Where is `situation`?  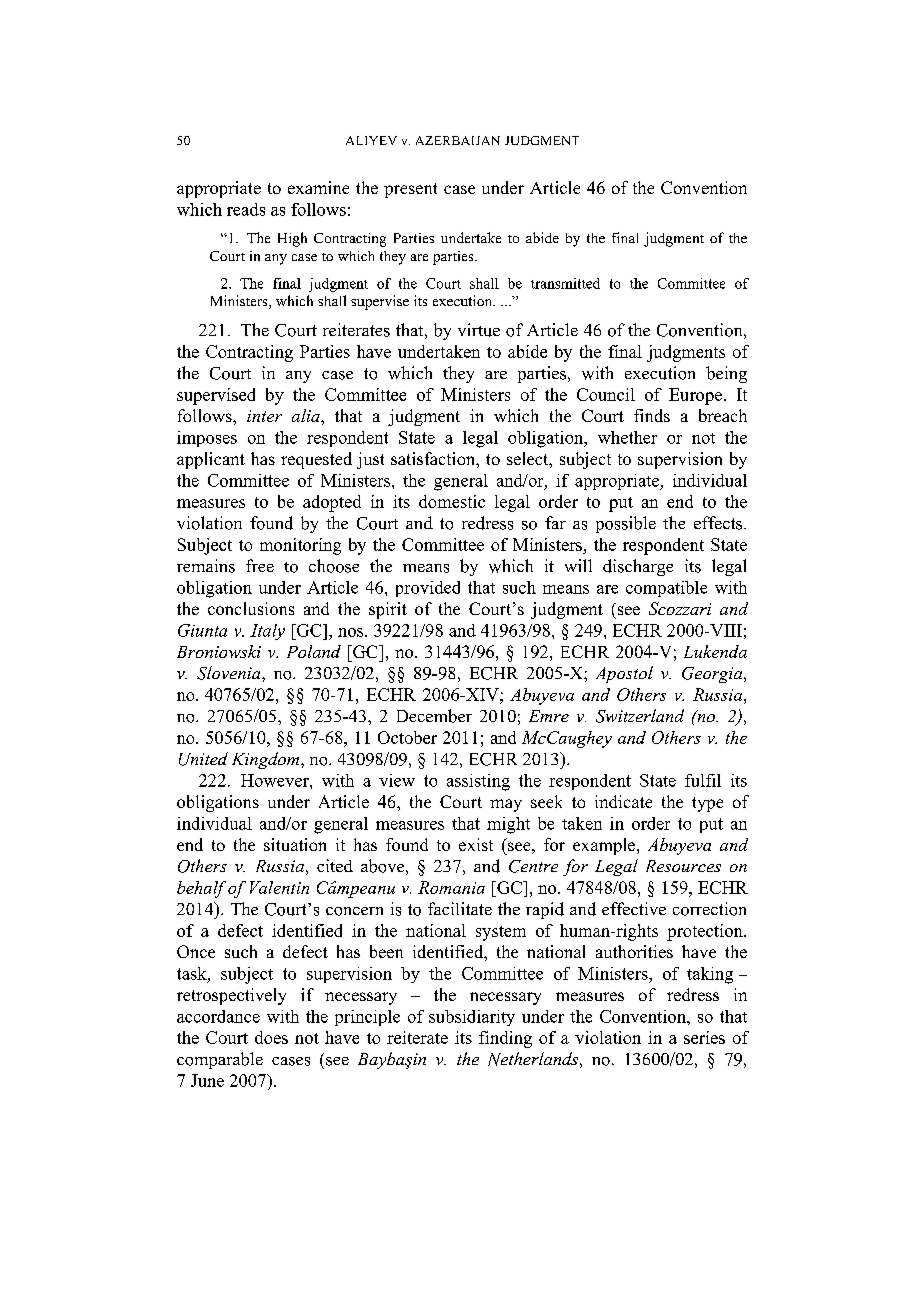
situation is located at coordinates (295, 844).
